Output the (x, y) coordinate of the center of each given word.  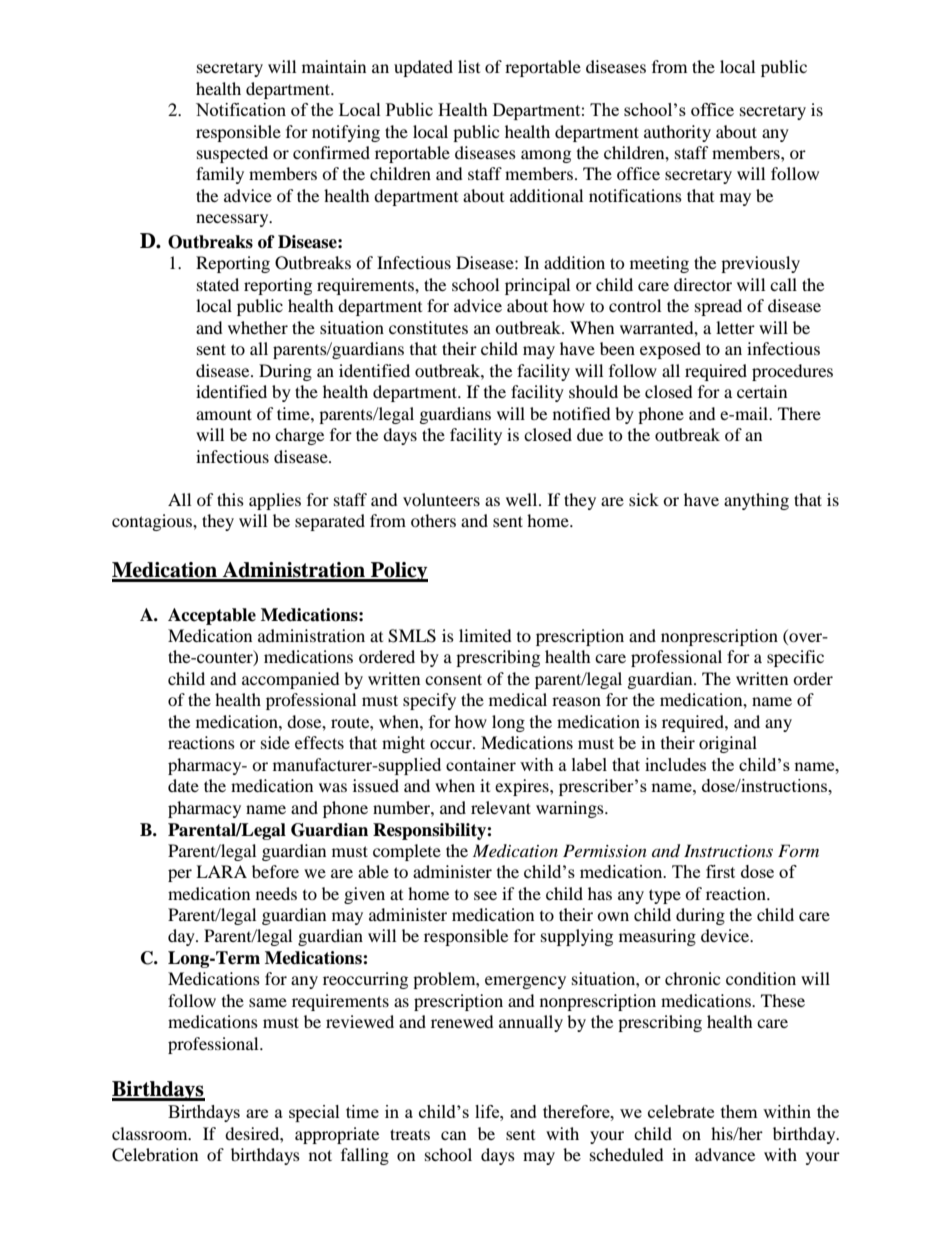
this (230, 499)
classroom (151, 1133)
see (485, 895)
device (726, 935)
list (469, 66)
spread (718, 307)
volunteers (441, 499)
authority (677, 133)
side (275, 742)
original (728, 744)
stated (218, 284)
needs (276, 893)
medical (518, 699)
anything (756, 501)
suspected (232, 154)
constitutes (428, 327)
